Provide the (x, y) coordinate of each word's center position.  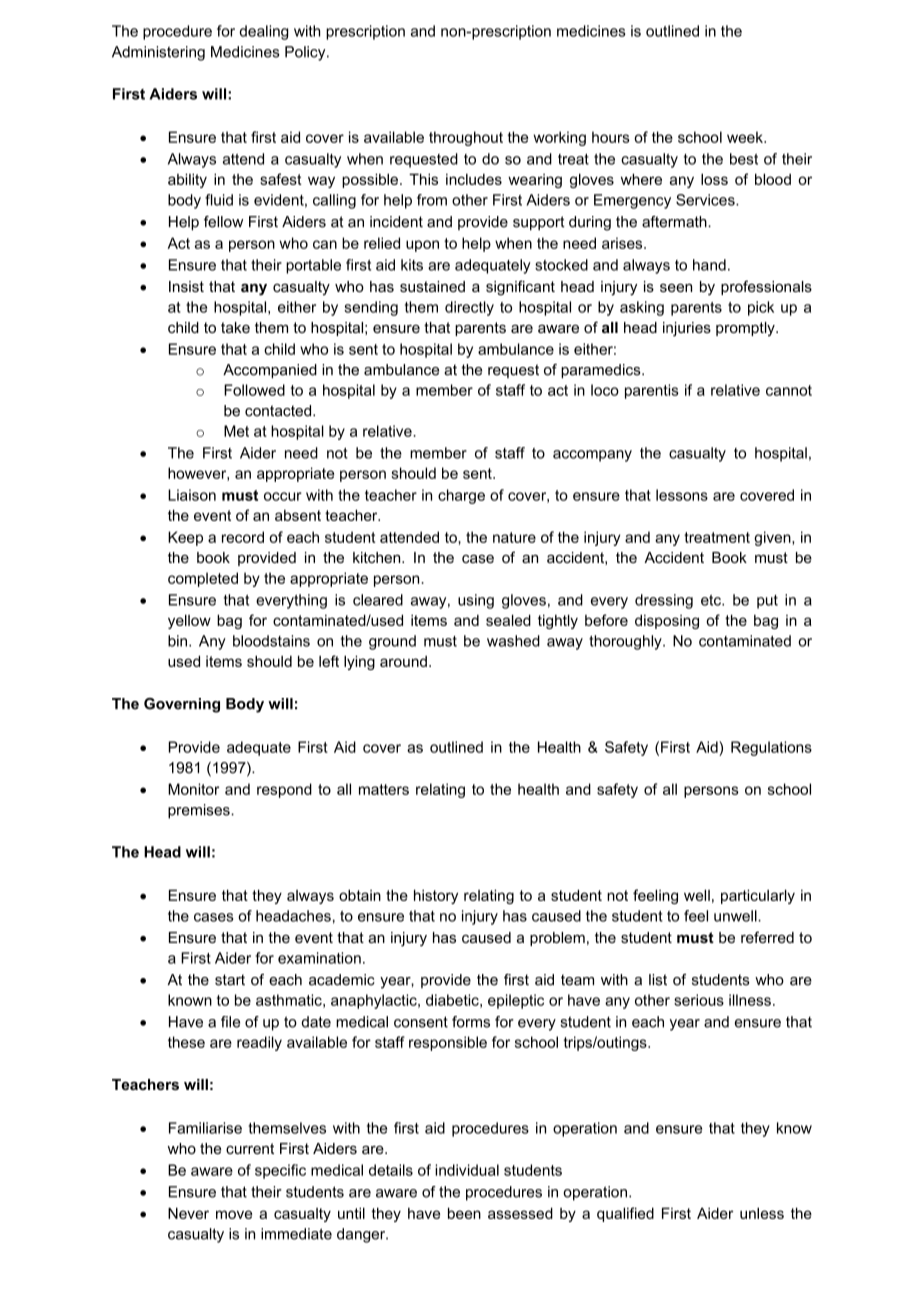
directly (469, 308)
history (436, 896)
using (476, 601)
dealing (263, 32)
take (235, 327)
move (234, 1214)
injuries (687, 329)
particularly (758, 896)
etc (712, 600)
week (746, 137)
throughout (466, 138)
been (464, 1213)
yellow (189, 621)
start (230, 980)
